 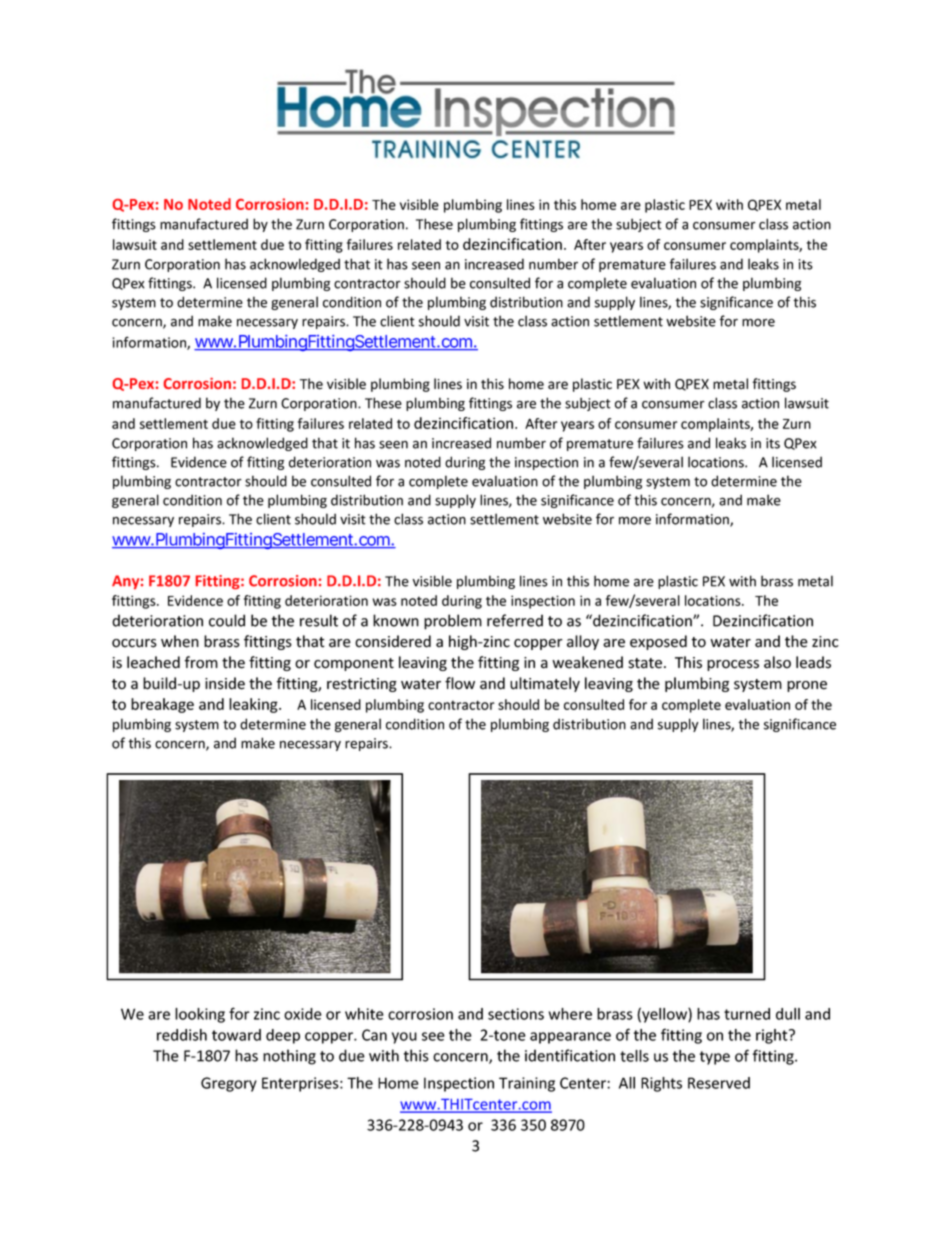 What do you see at coordinates (747, 1014) in the screenshot?
I see `turned` at bounding box center [747, 1014].
